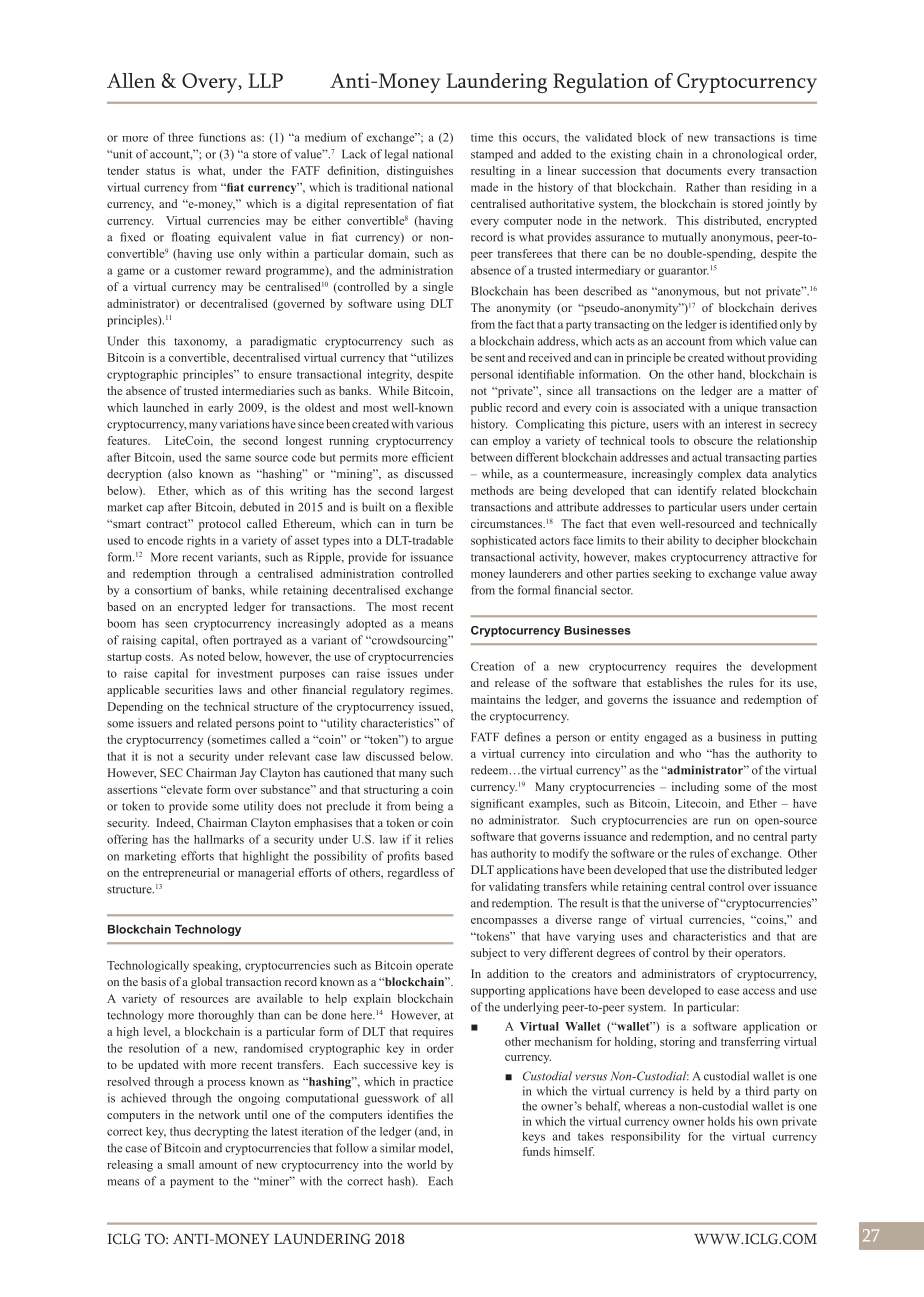 The height and width of the image is (1297, 924). Describe the element at coordinates (181, 475) in the image. I see `also` at that location.
